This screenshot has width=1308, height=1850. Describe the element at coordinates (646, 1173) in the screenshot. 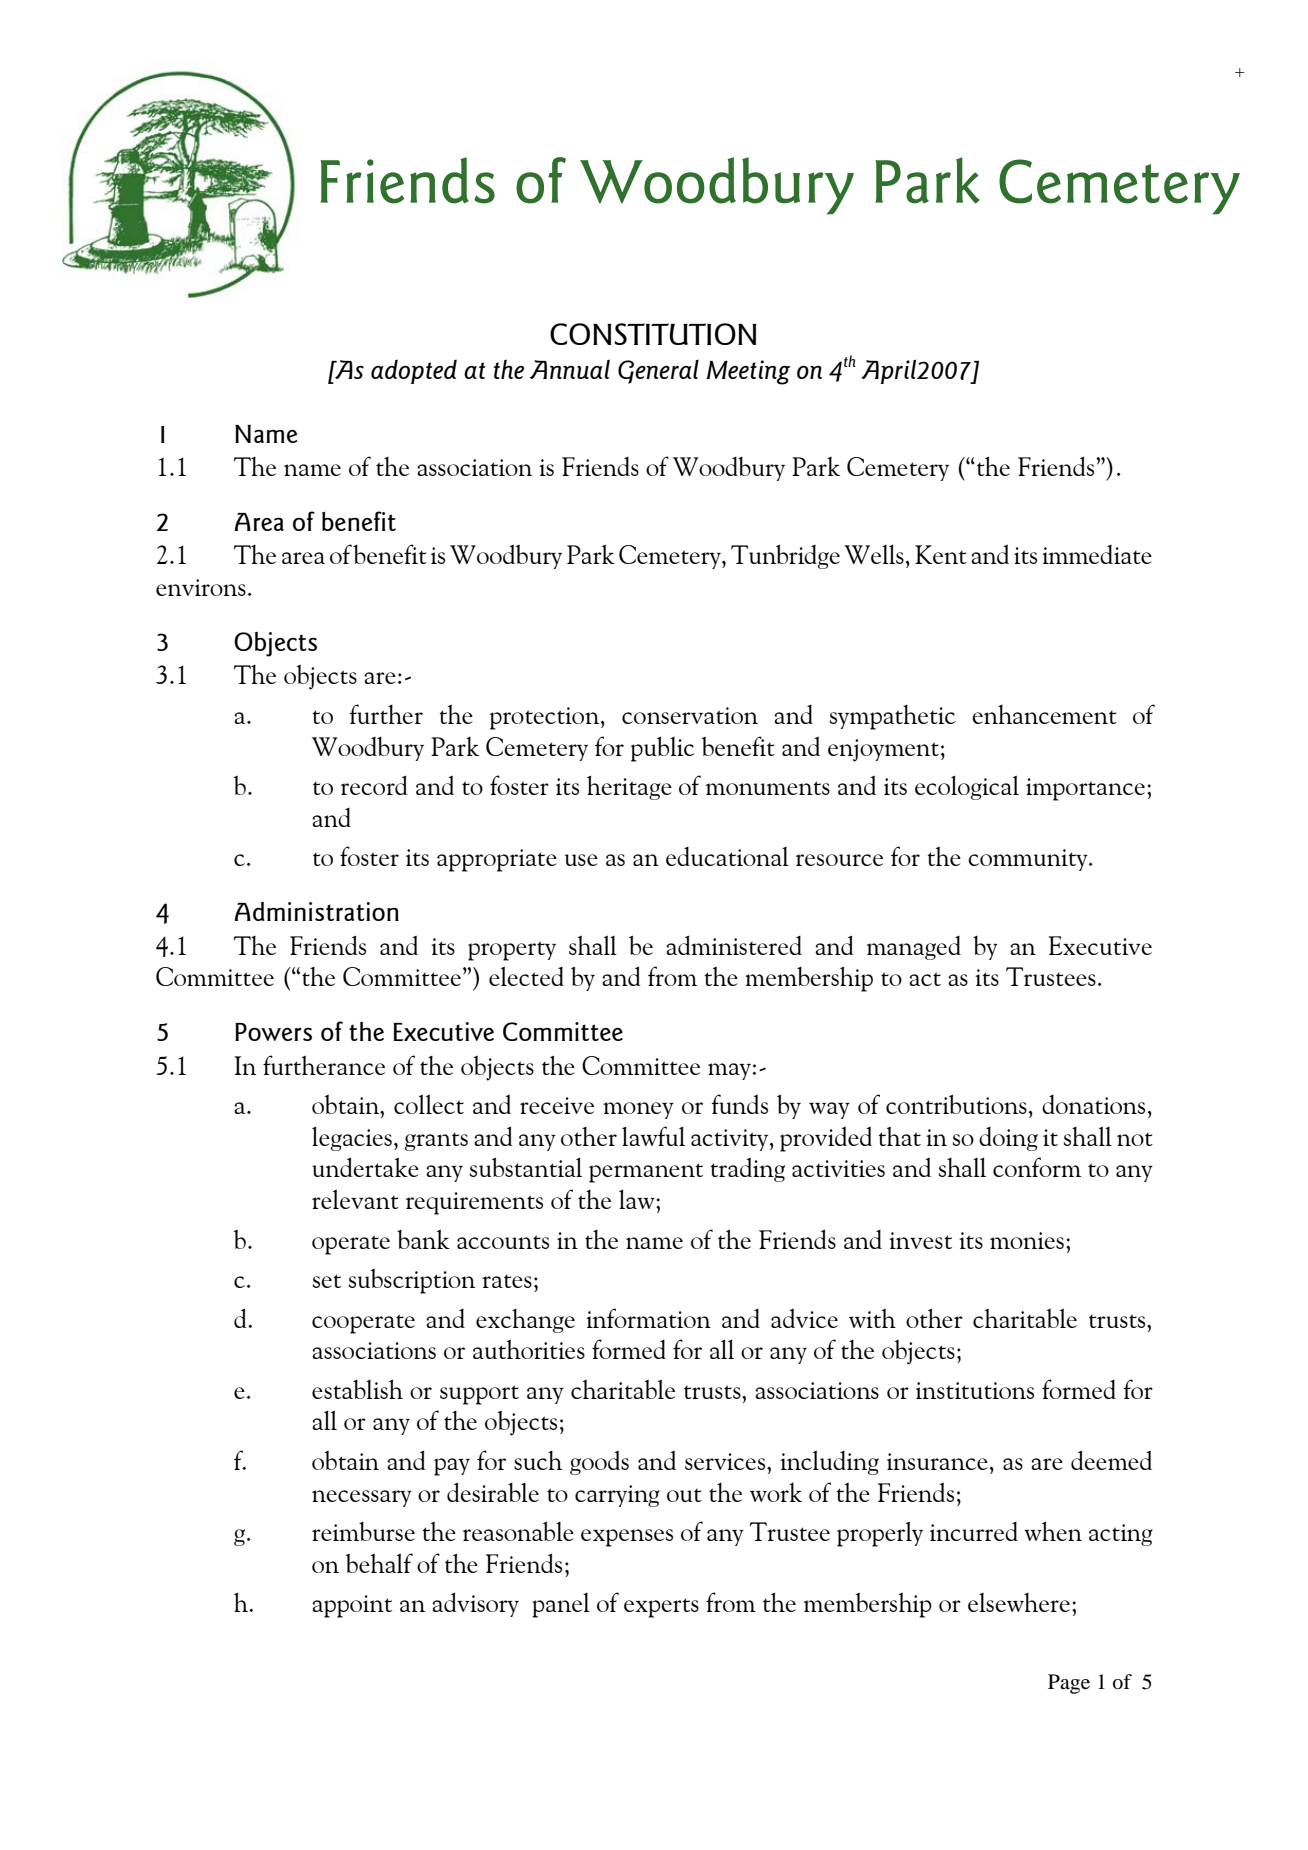

I see `permanent` at that location.
